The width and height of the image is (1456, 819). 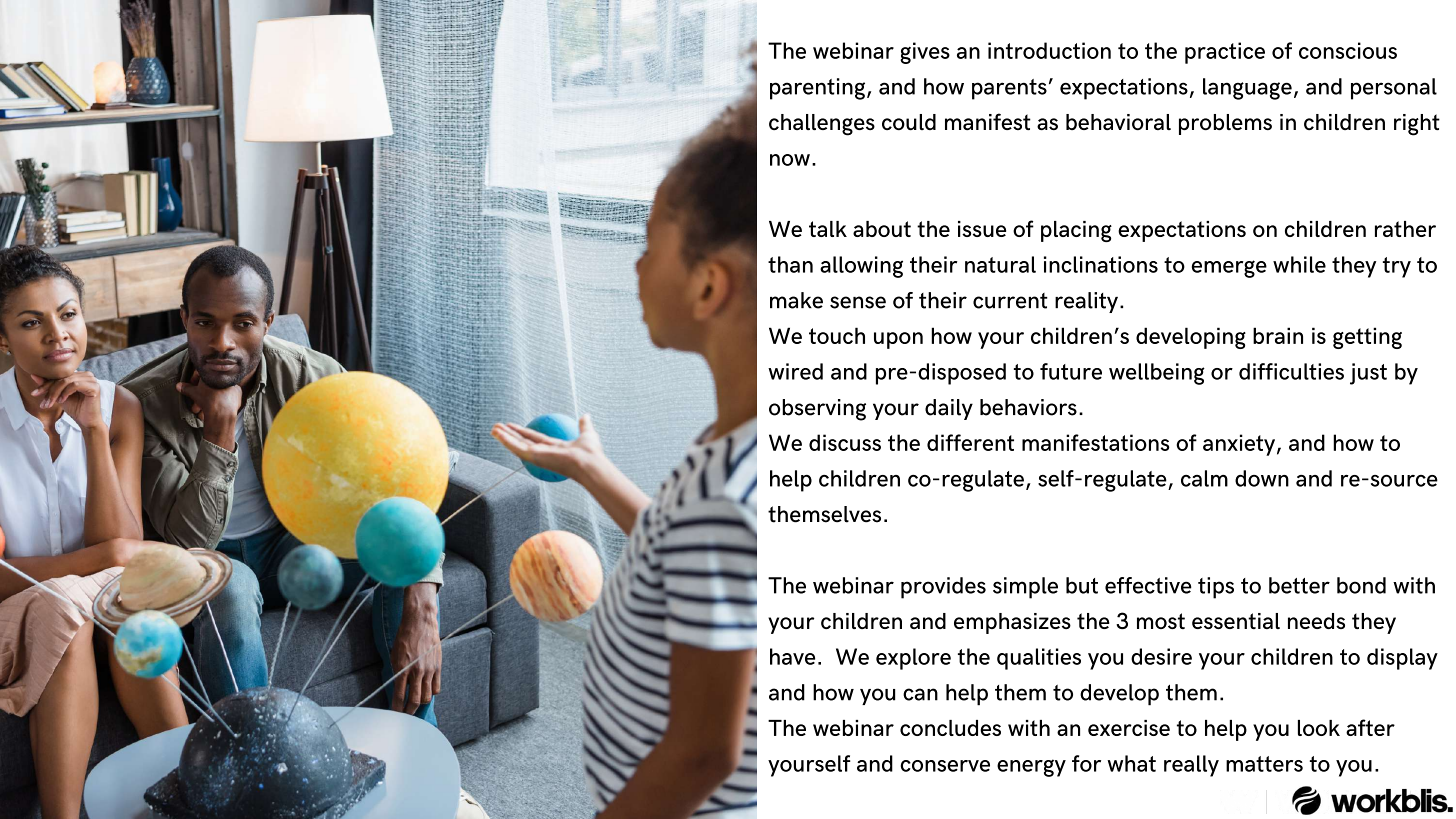 I want to click on down, so click(x=1262, y=478).
